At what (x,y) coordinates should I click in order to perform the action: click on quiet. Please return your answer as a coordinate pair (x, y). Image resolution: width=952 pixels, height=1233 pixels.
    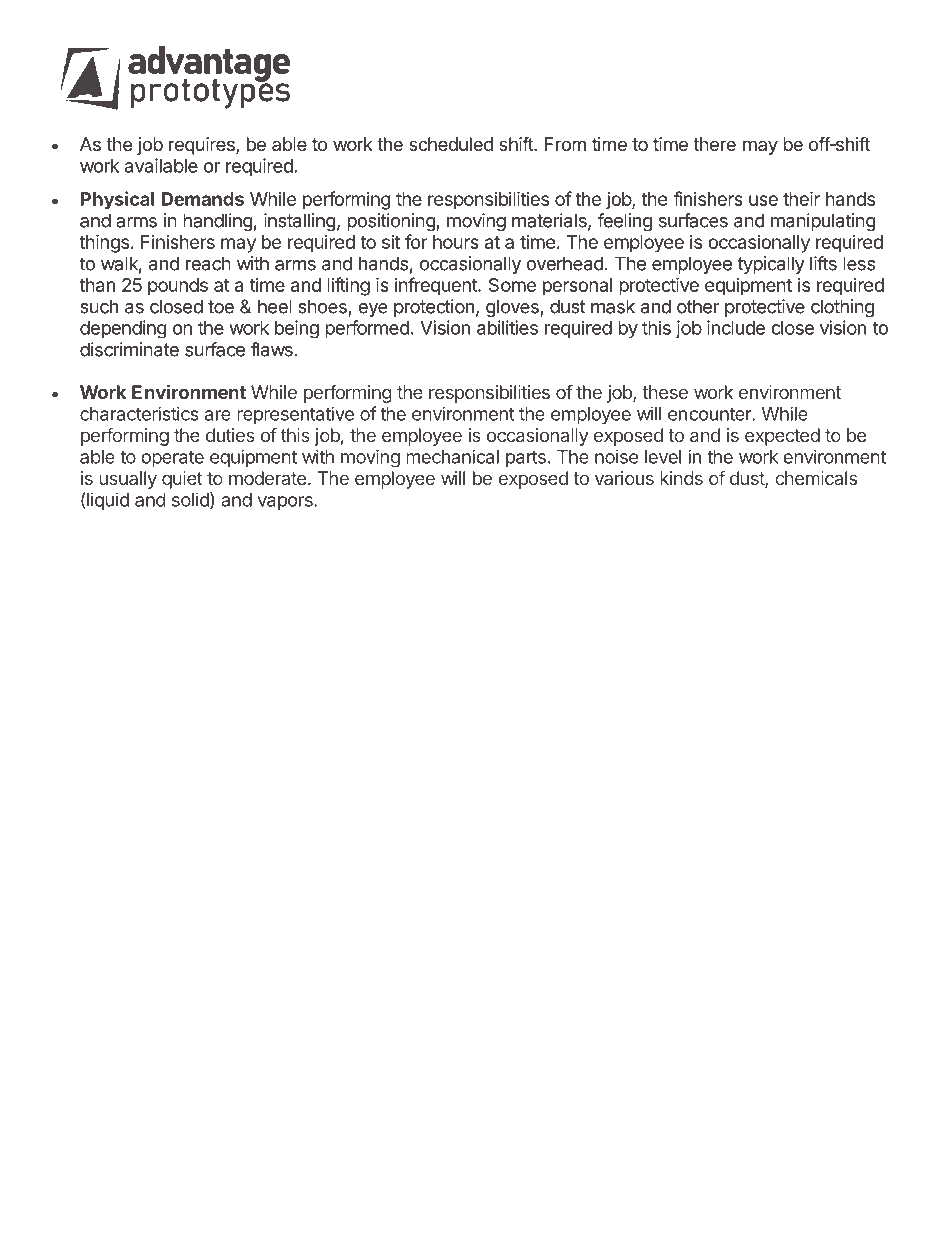
    Looking at the image, I should click on (182, 480).
